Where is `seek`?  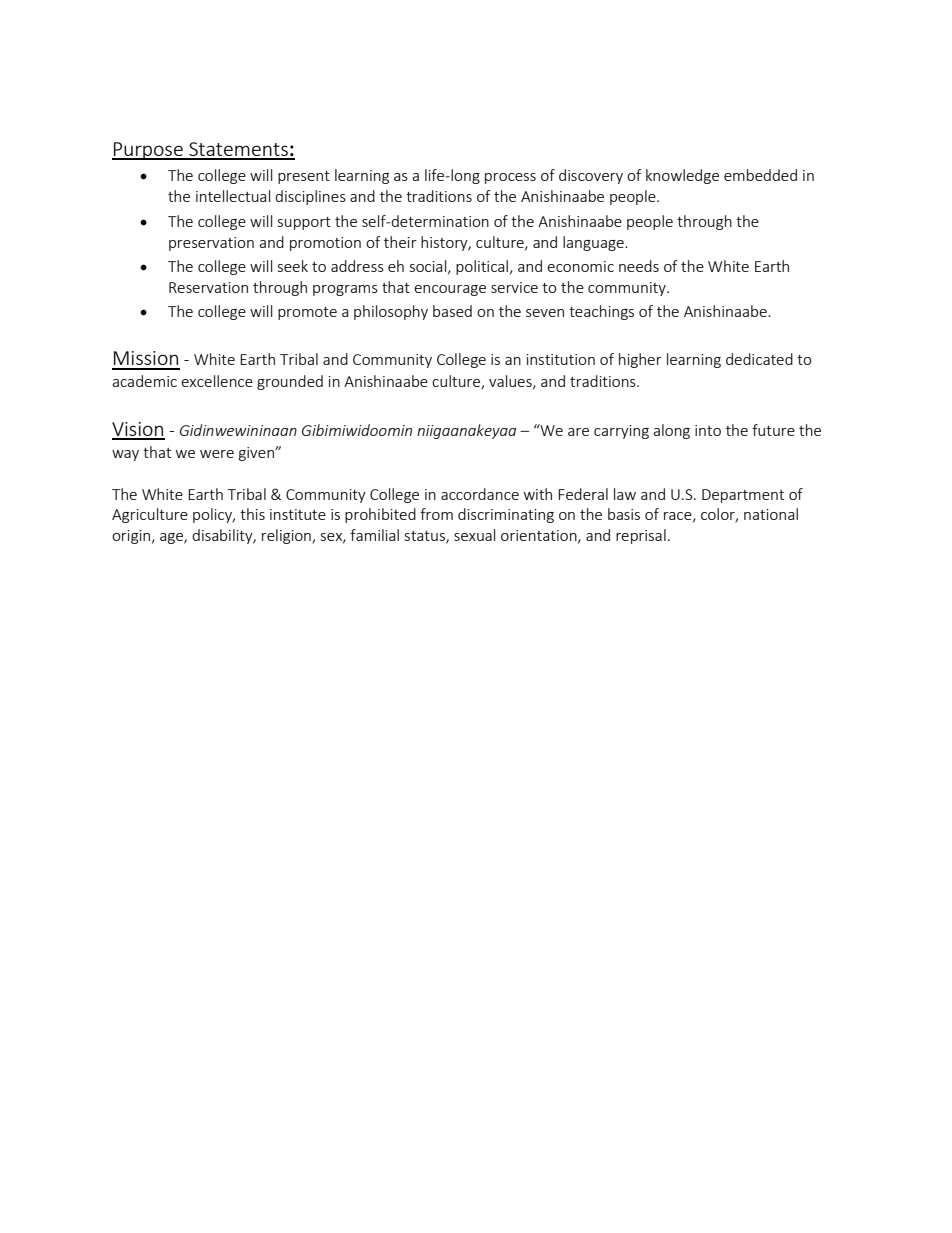 seek is located at coordinates (293, 266).
